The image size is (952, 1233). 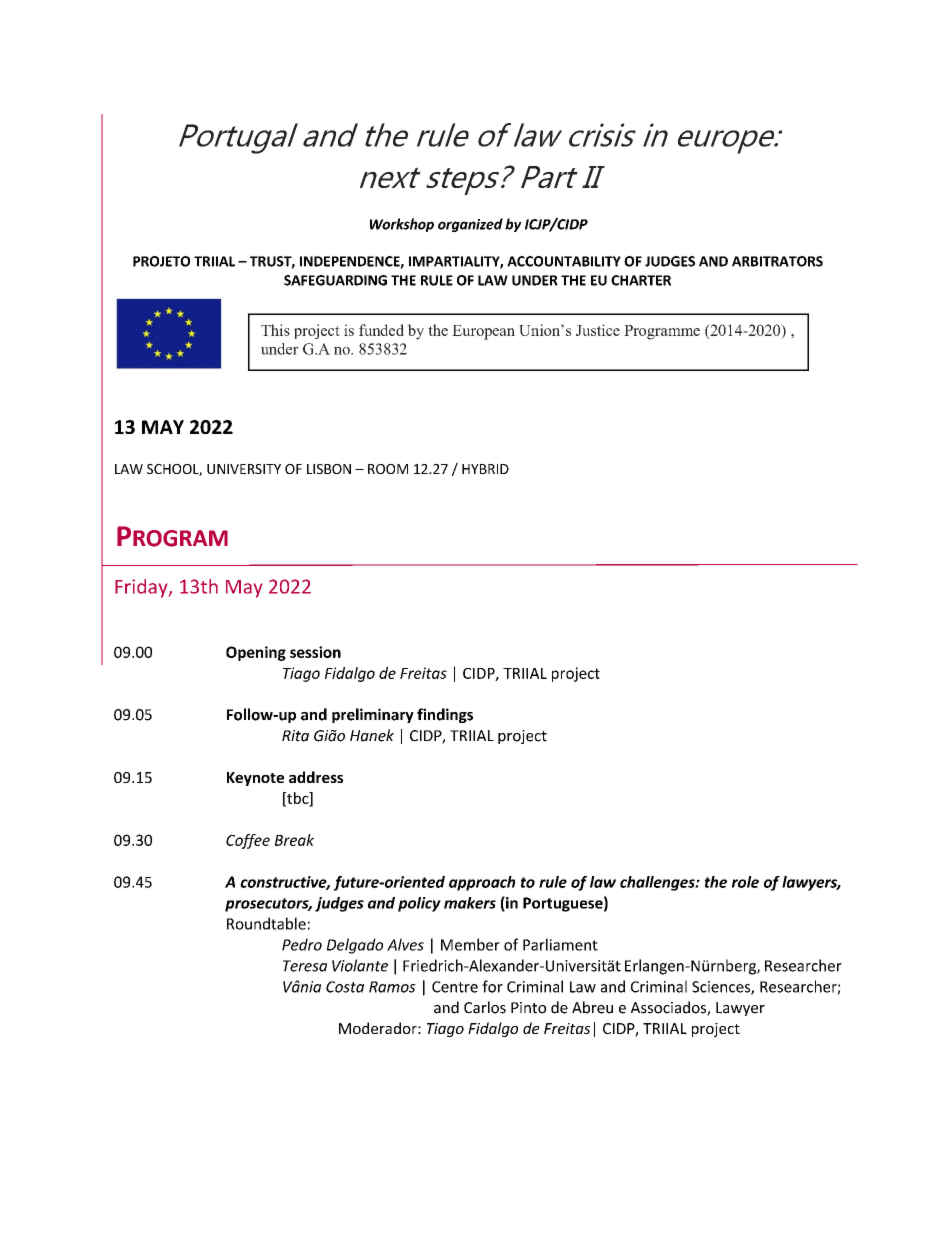 I want to click on SAFEGUARDING, so click(x=335, y=280).
